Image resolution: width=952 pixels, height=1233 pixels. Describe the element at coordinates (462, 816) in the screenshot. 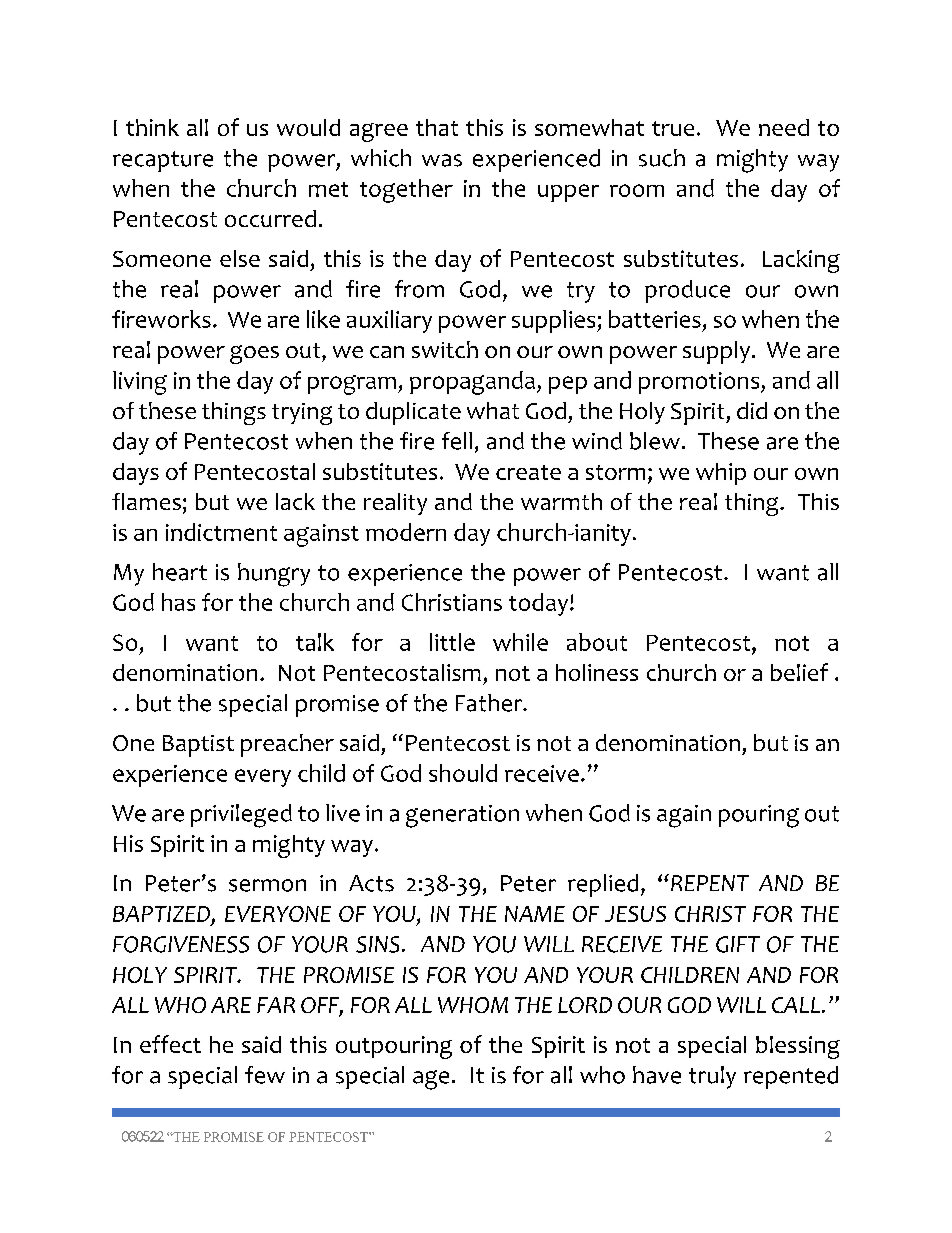

I see `generation` at that location.
